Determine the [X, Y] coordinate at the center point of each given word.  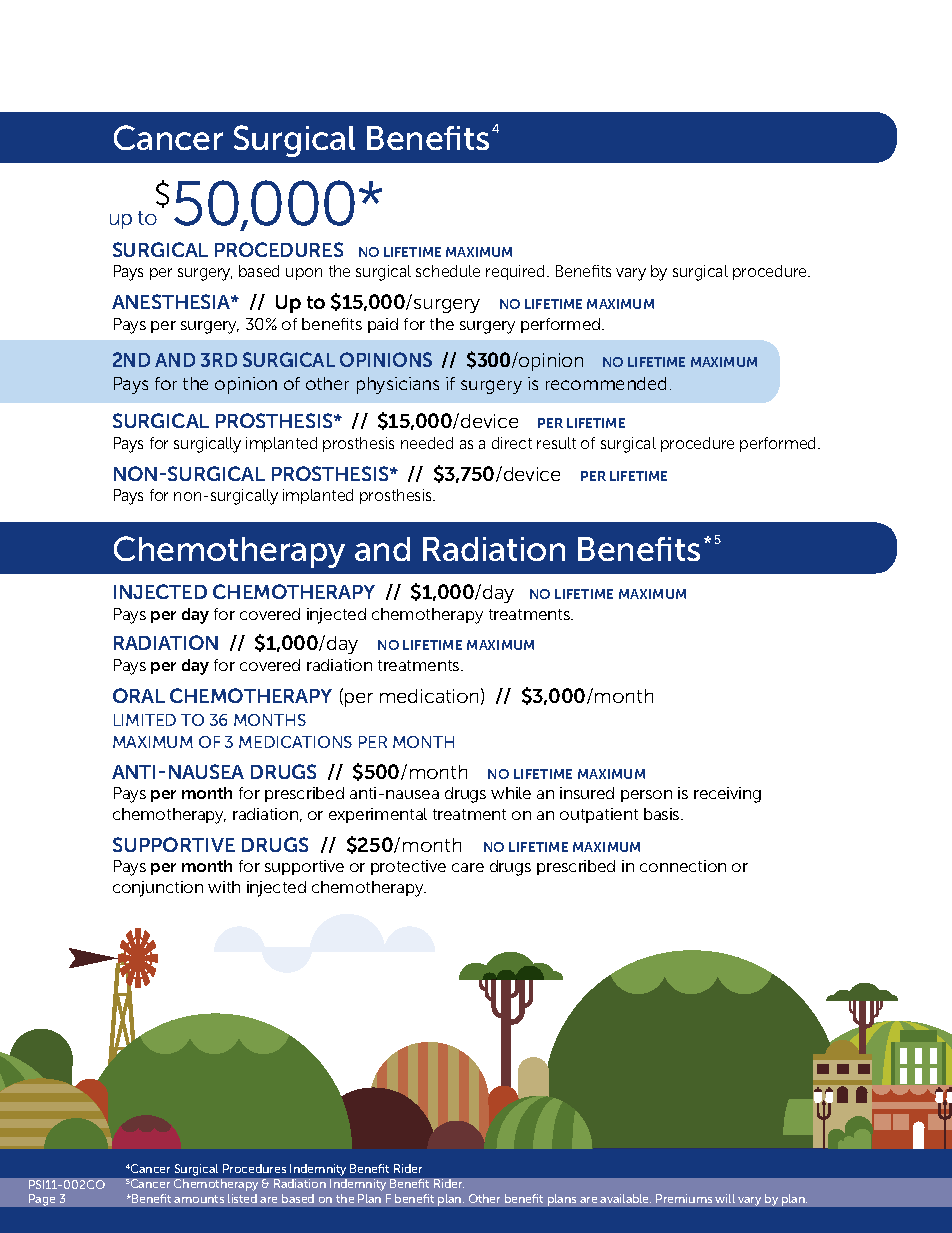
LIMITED [145, 720]
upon [304, 274]
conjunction [158, 889]
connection [683, 866]
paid [383, 325]
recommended [606, 383]
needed [427, 443]
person [646, 796]
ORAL [139, 695]
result [556, 443]
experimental [378, 815]
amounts [199, 1199]
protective [408, 867]
